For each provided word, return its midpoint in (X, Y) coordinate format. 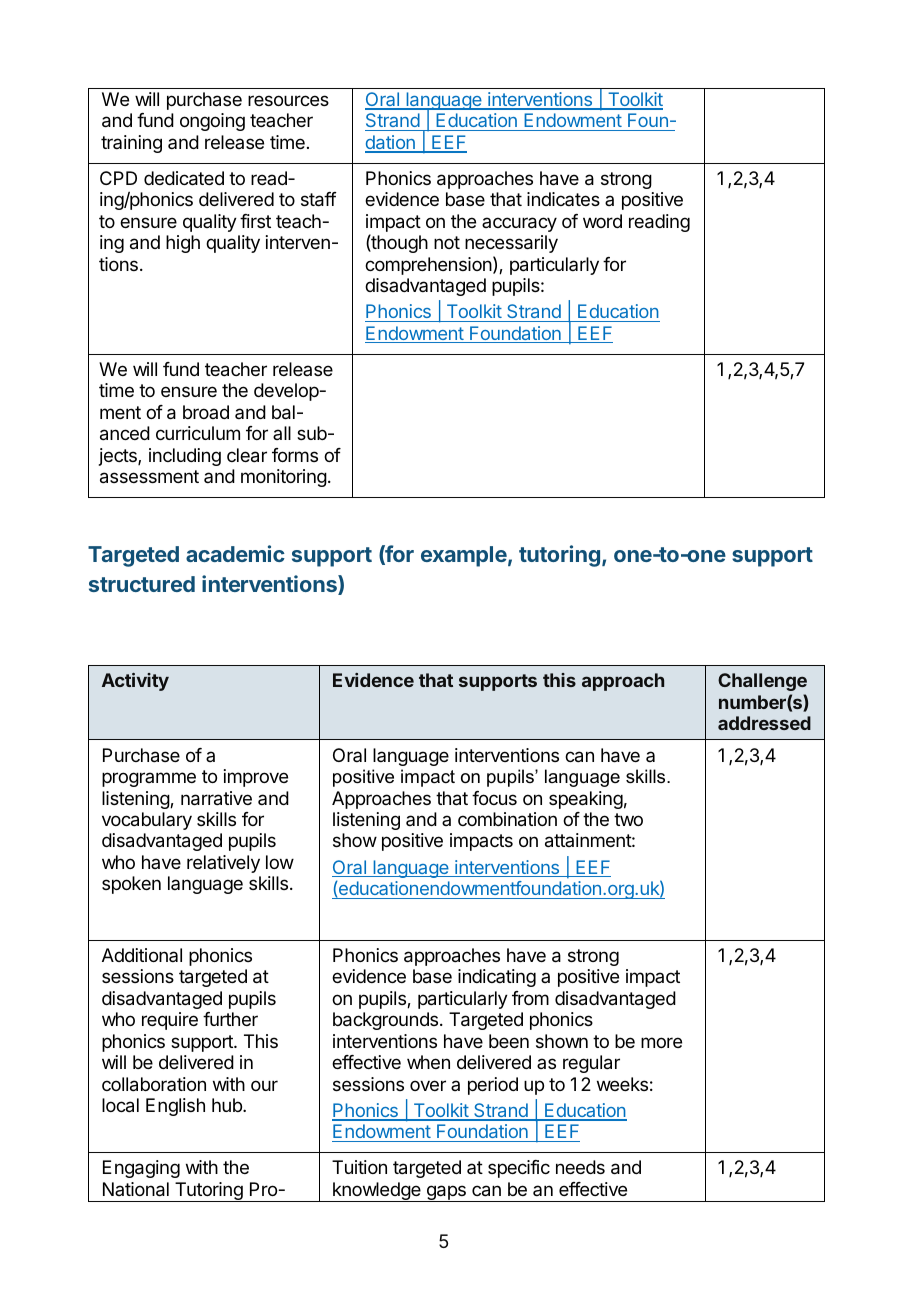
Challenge (762, 682)
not (447, 242)
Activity (135, 682)
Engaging (141, 1169)
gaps (446, 1193)
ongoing (212, 122)
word (602, 221)
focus (494, 798)
